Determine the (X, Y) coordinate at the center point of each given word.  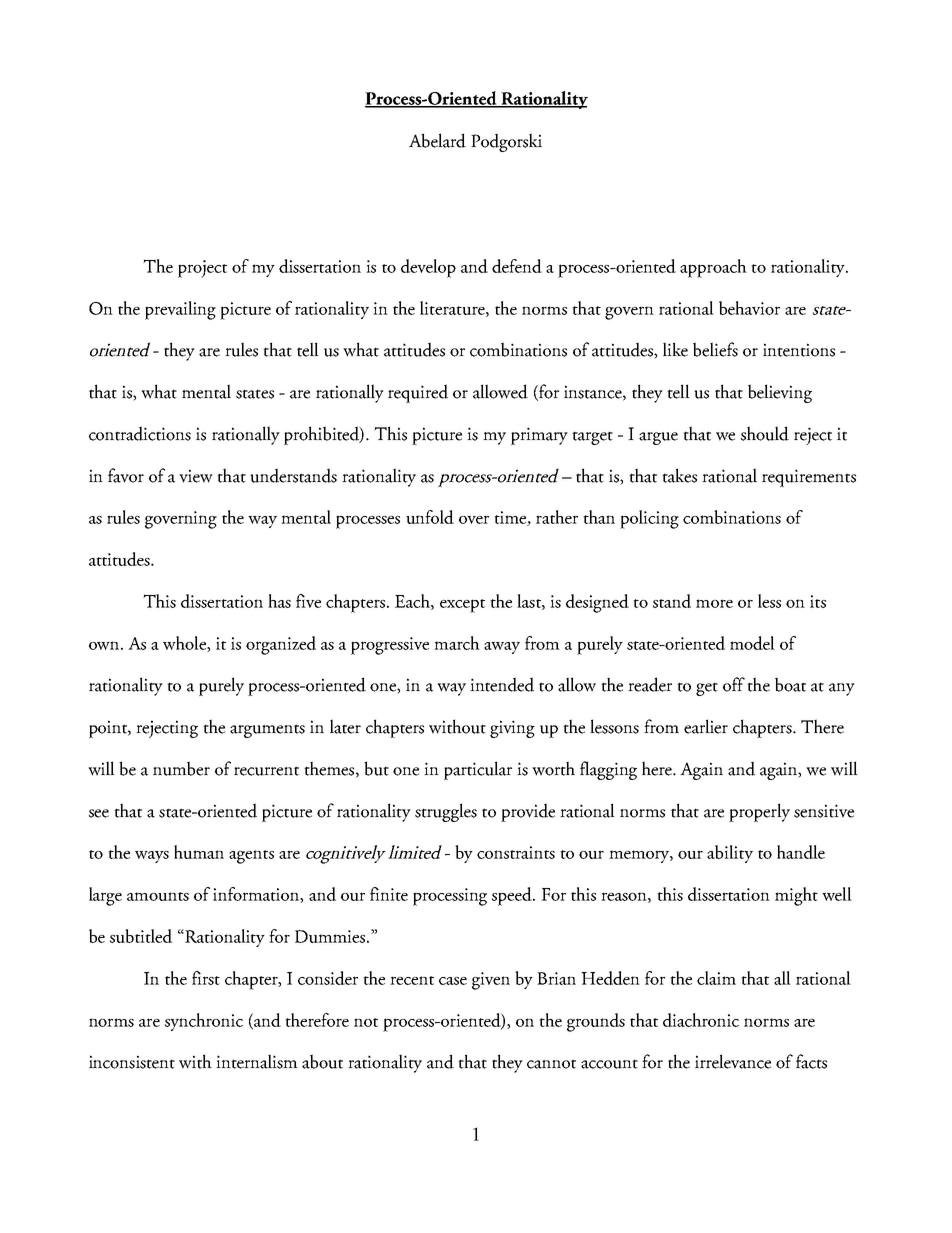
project (202, 269)
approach (713, 268)
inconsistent (132, 1062)
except (462, 606)
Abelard (437, 140)
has (279, 601)
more (714, 603)
